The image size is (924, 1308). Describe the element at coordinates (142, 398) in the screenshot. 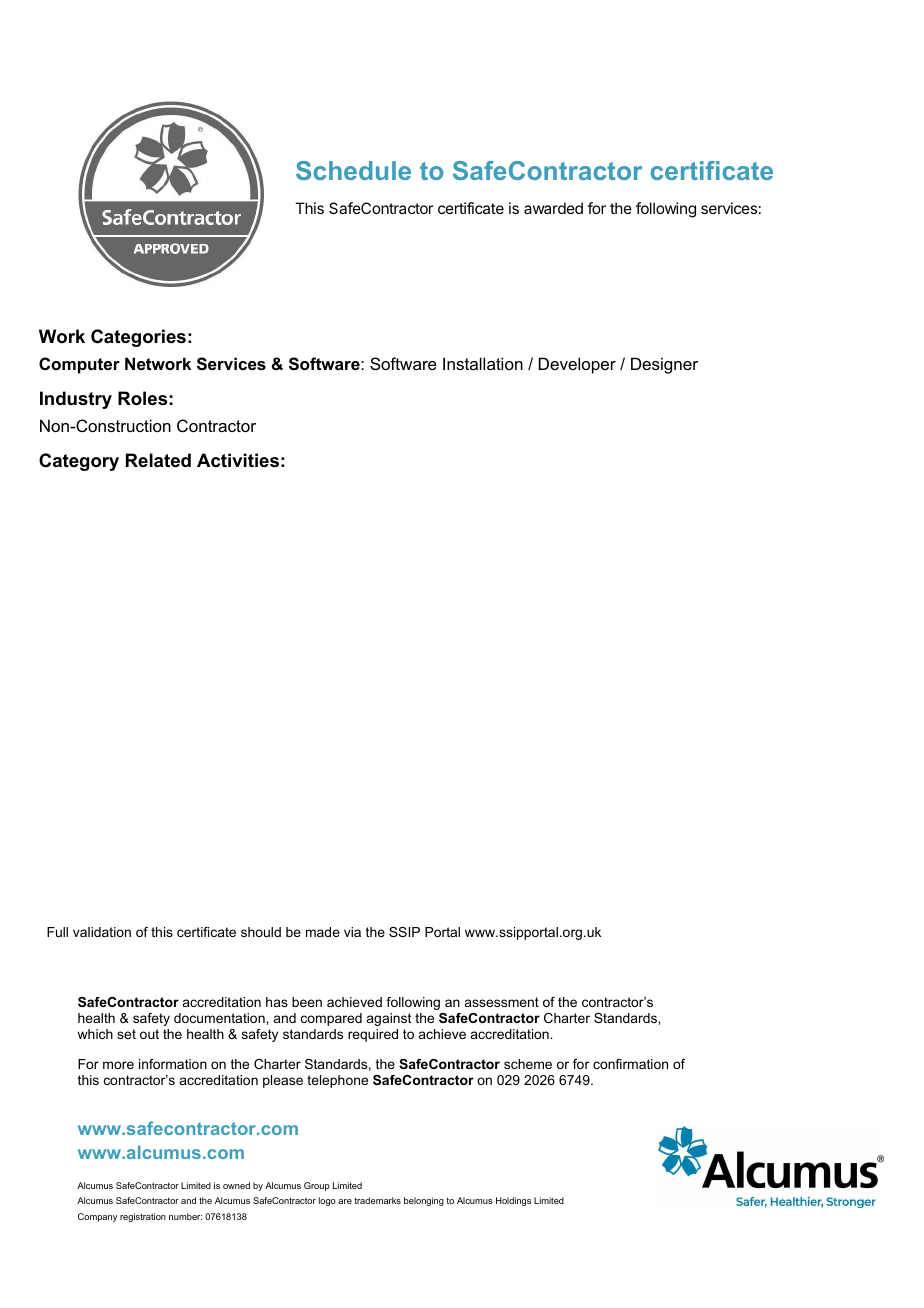

I see `Roles` at that location.
